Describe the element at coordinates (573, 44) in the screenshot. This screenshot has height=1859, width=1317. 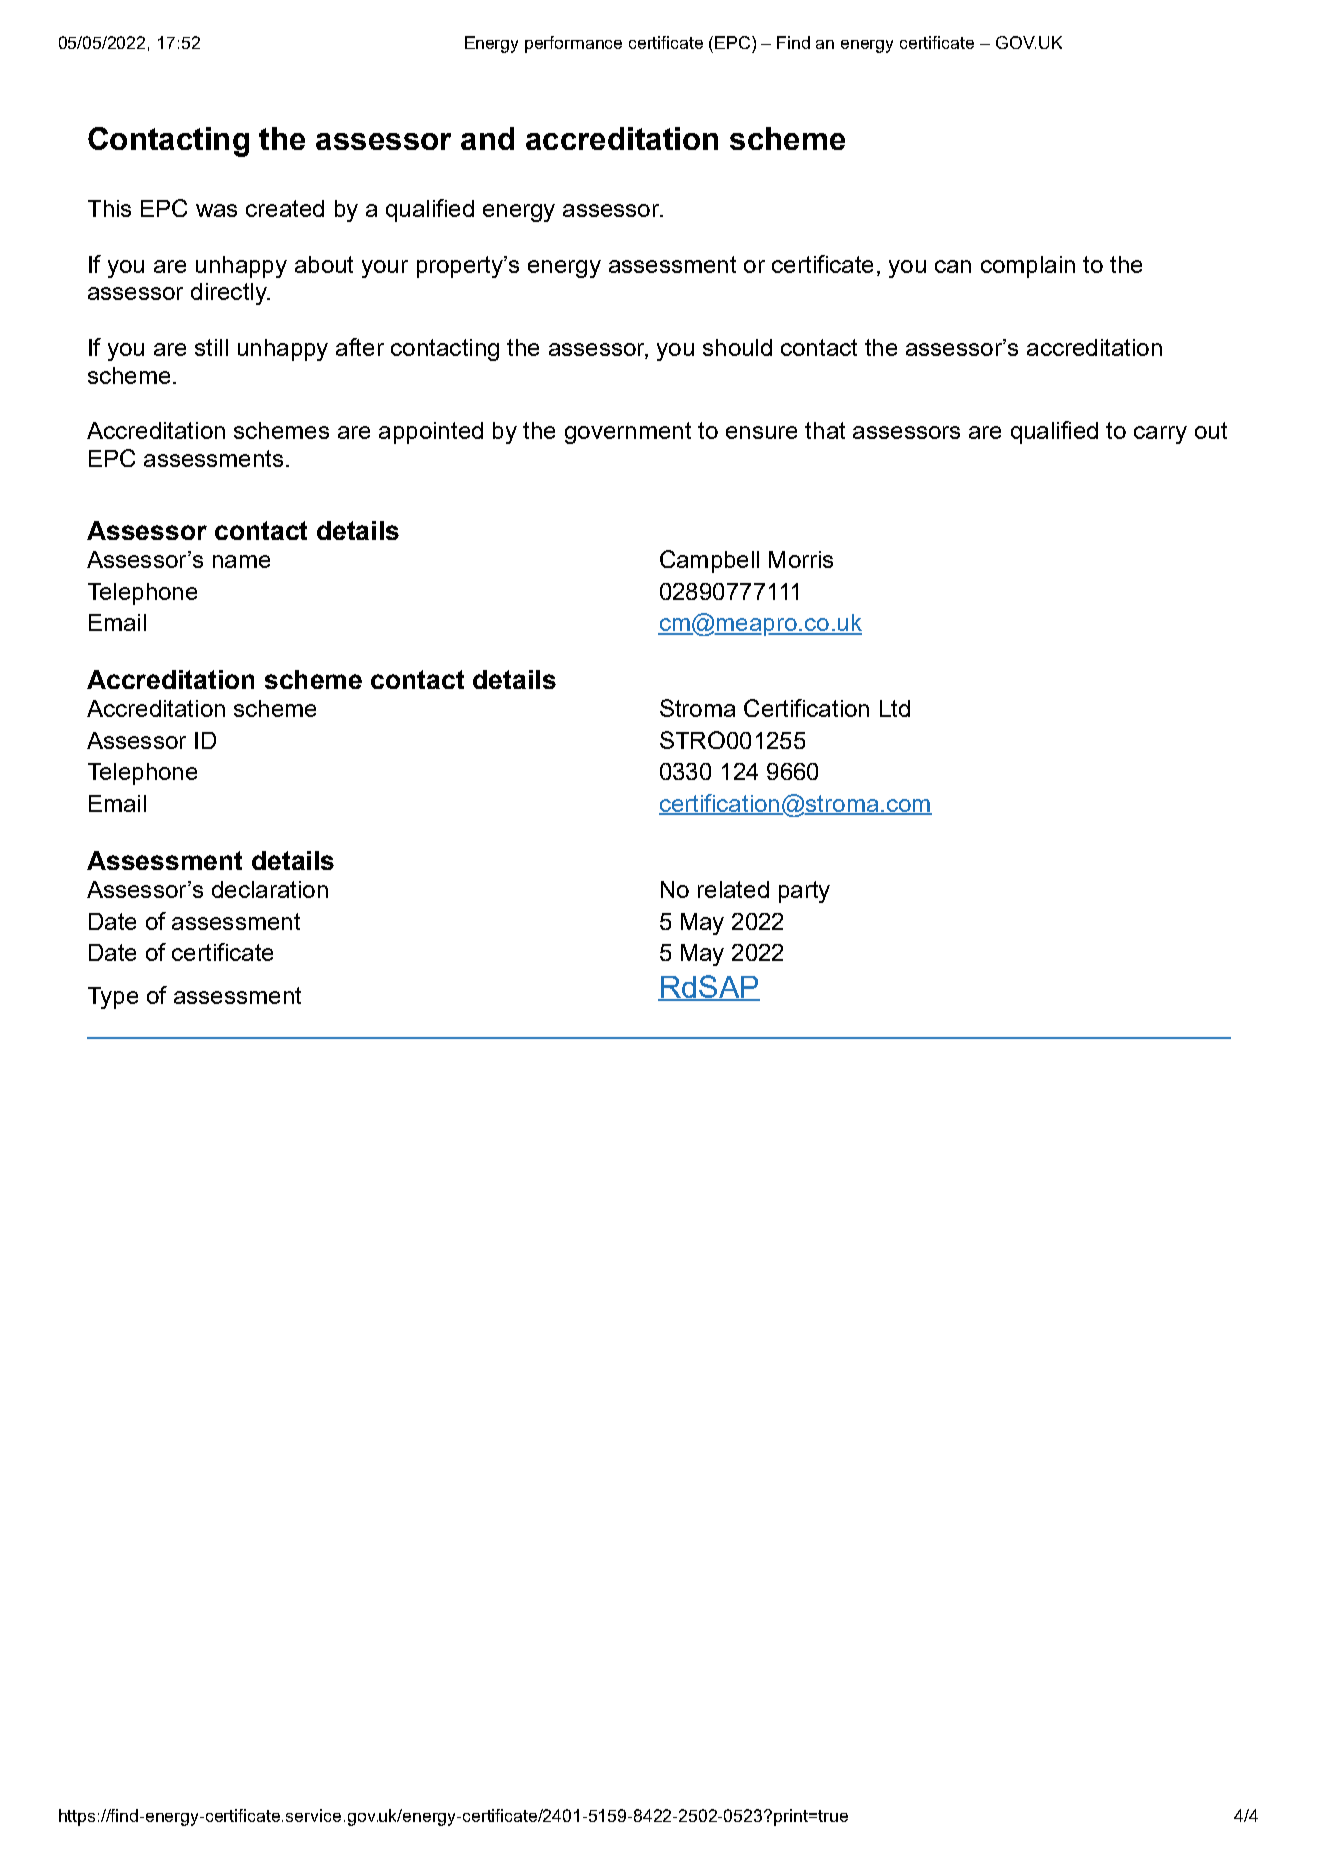
I see `performance` at that location.
